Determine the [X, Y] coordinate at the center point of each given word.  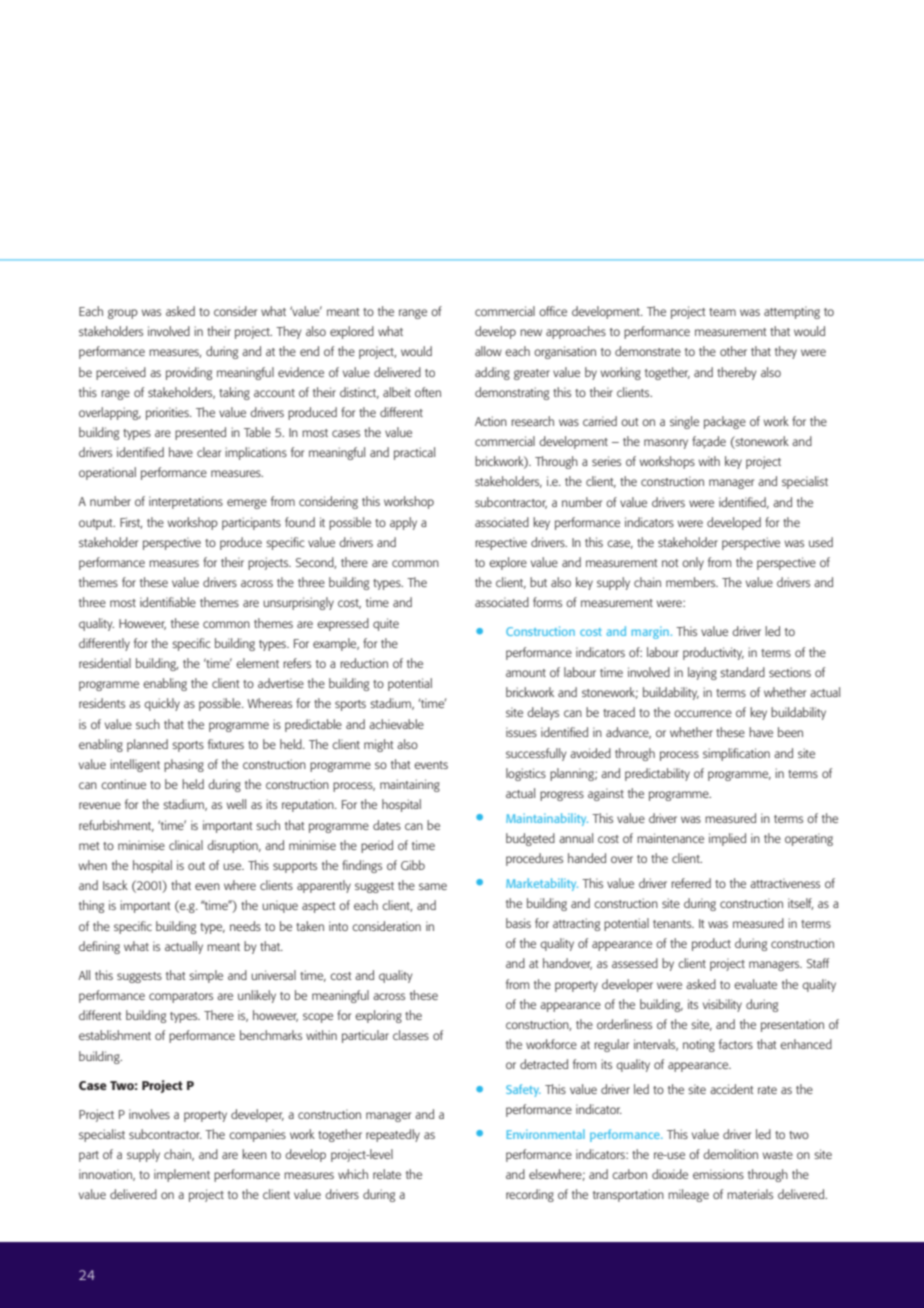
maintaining [410, 785]
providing [189, 373]
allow [488, 351]
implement [182, 1175]
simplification [736, 754]
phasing [184, 765]
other [733, 351]
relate [387, 1174]
